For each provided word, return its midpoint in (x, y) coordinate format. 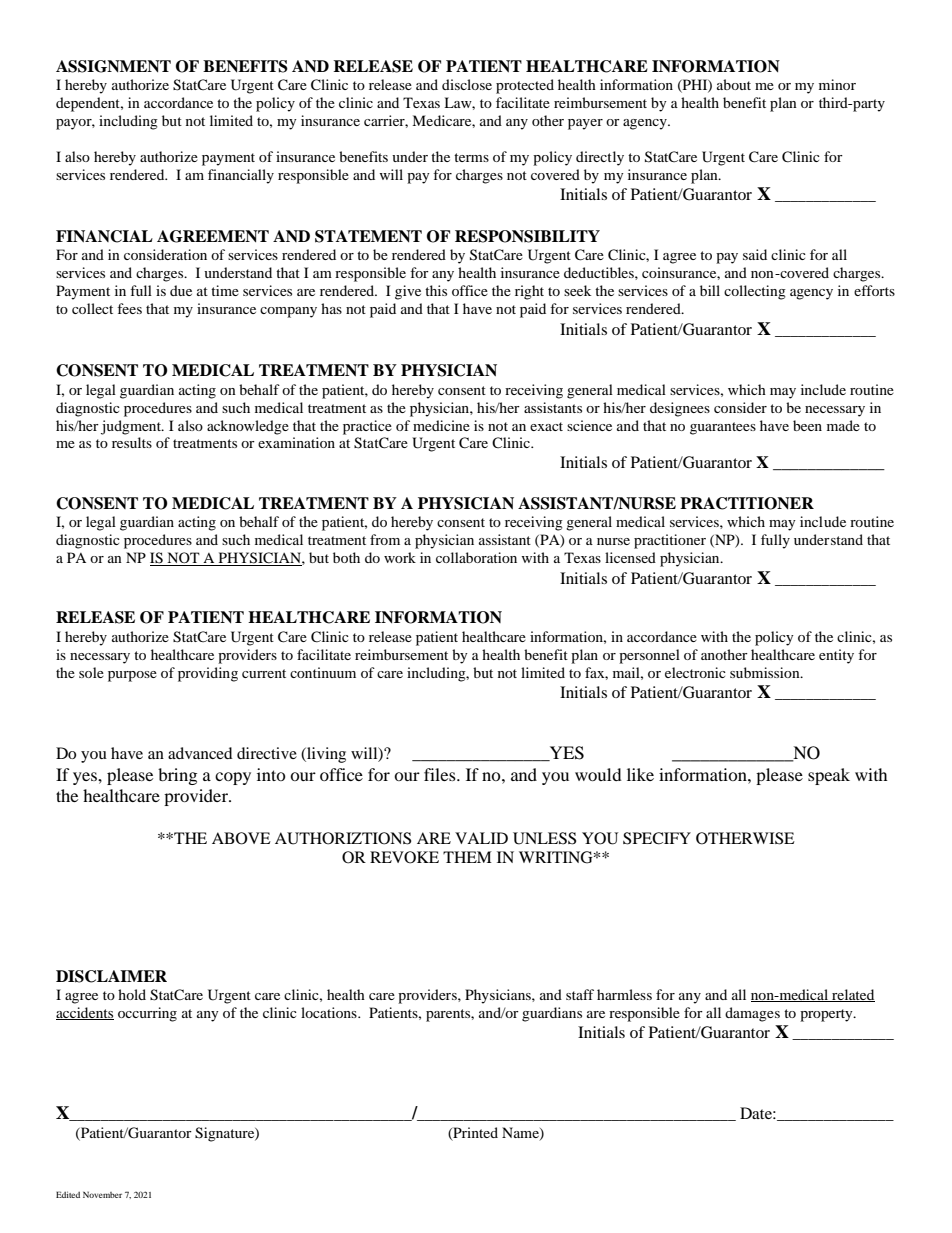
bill (710, 290)
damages (752, 1014)
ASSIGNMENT (113, 66)
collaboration (476, 557)
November (102, 1194)
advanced (200, 753)
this (436, 290)
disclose (467, 84)
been (807, 425)
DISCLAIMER (111, 976)
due (181, 290)
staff (580, 994)
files (441, 774)
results (132, 442)
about (734, 84)
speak (829, 776)
